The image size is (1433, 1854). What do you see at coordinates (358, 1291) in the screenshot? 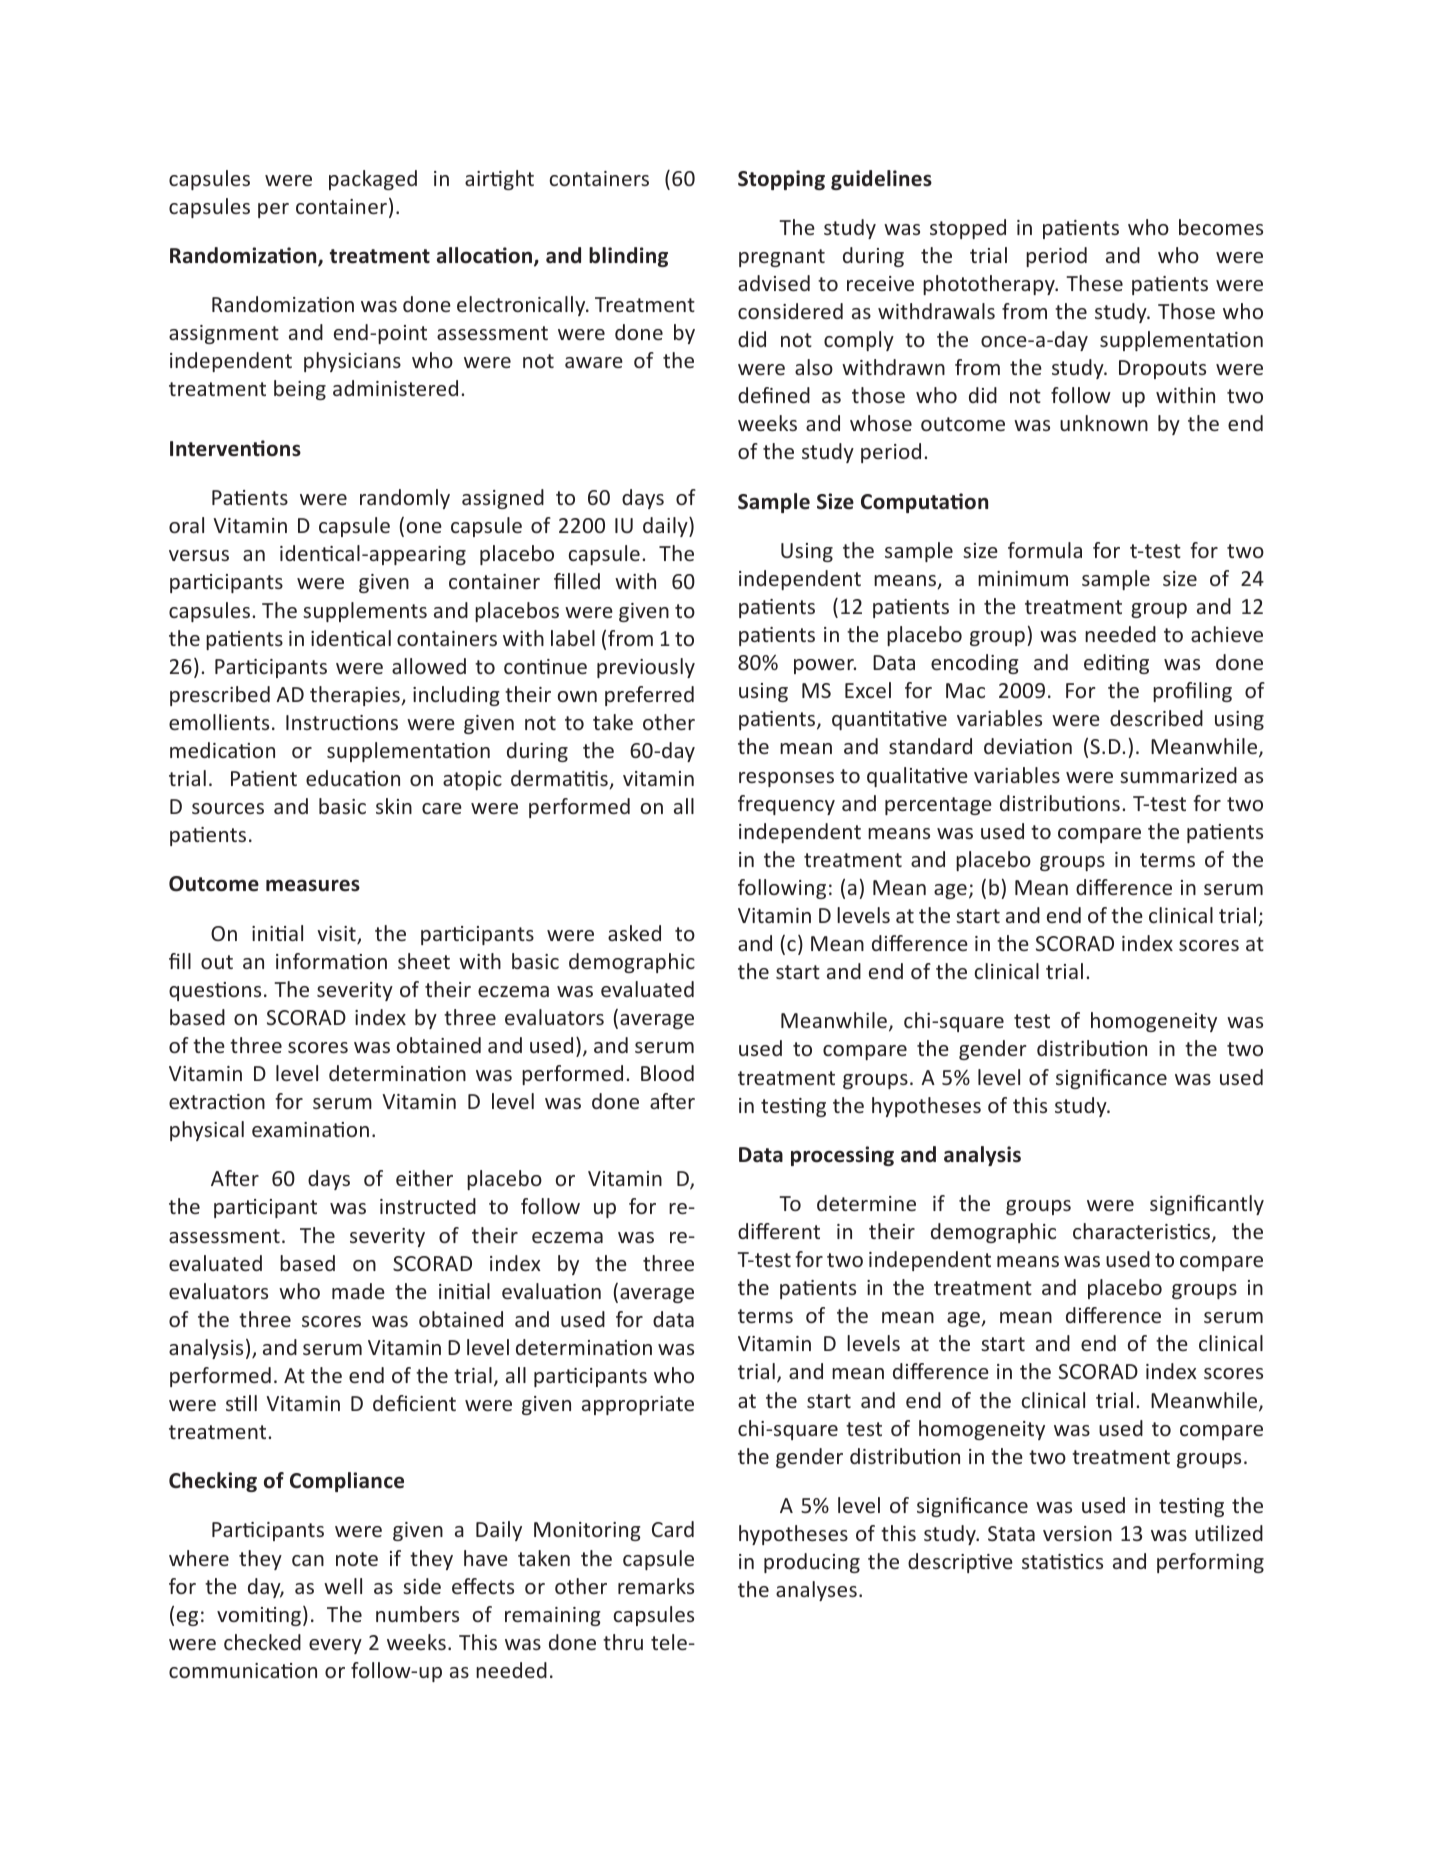
I see `made` at bounding box center [358, 1291].
